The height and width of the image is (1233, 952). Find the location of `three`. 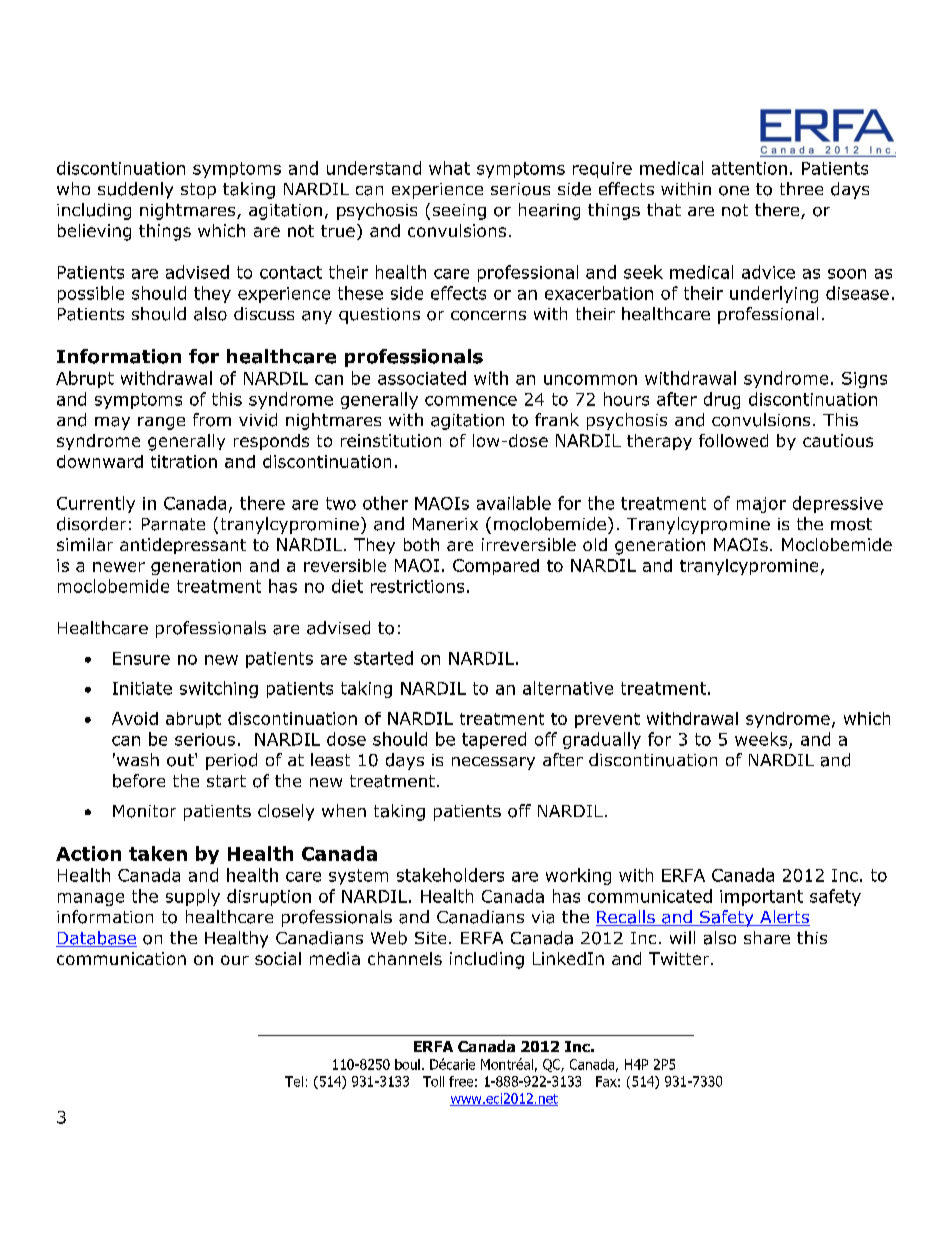

three is located at coordinates (801, 188).
